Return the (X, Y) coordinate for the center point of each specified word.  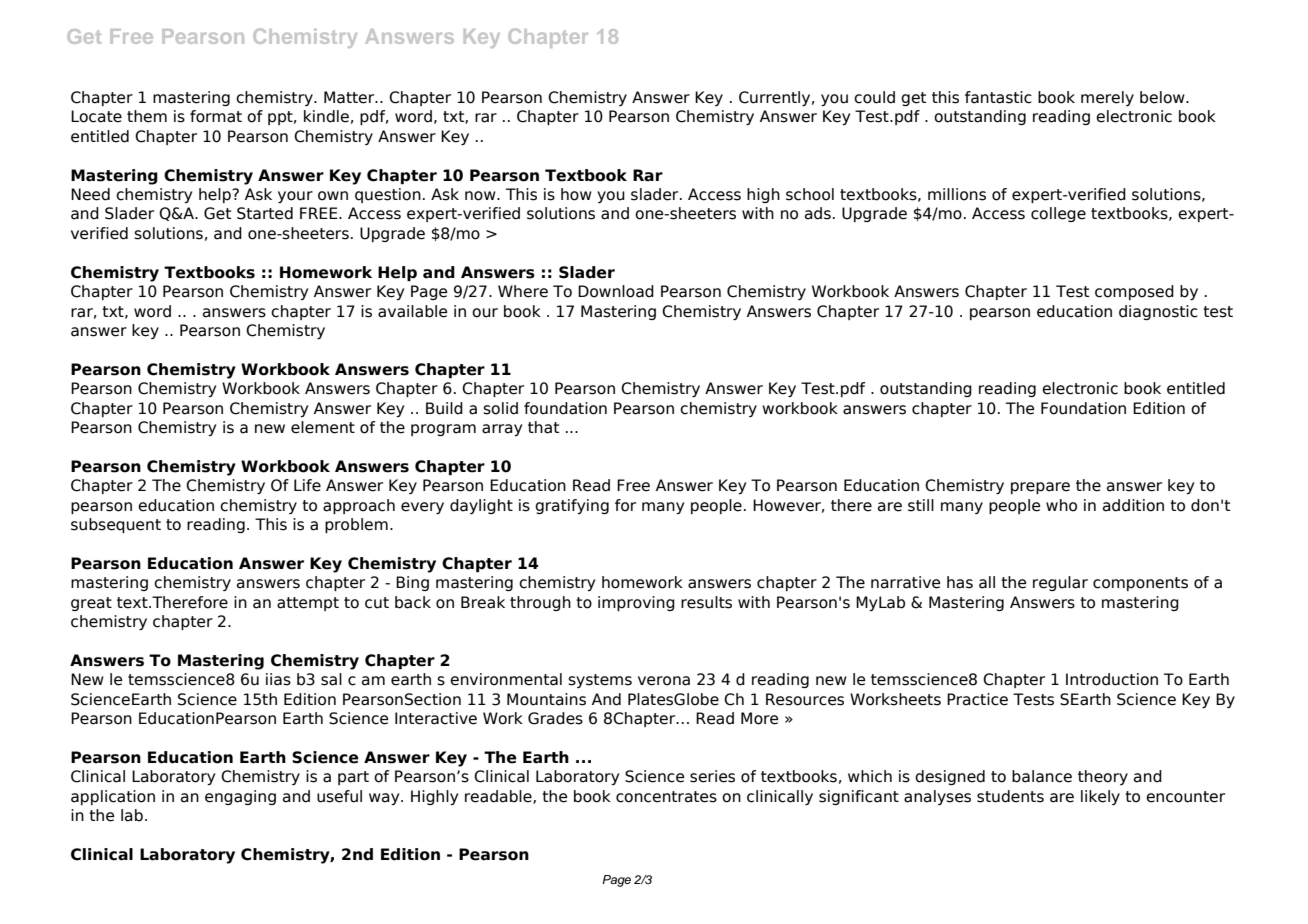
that (543, 427)
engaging (240, 797)
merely (1107, 98)
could (874, 97)
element (323, 427)
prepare (1040, 488)
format (216, 116)
